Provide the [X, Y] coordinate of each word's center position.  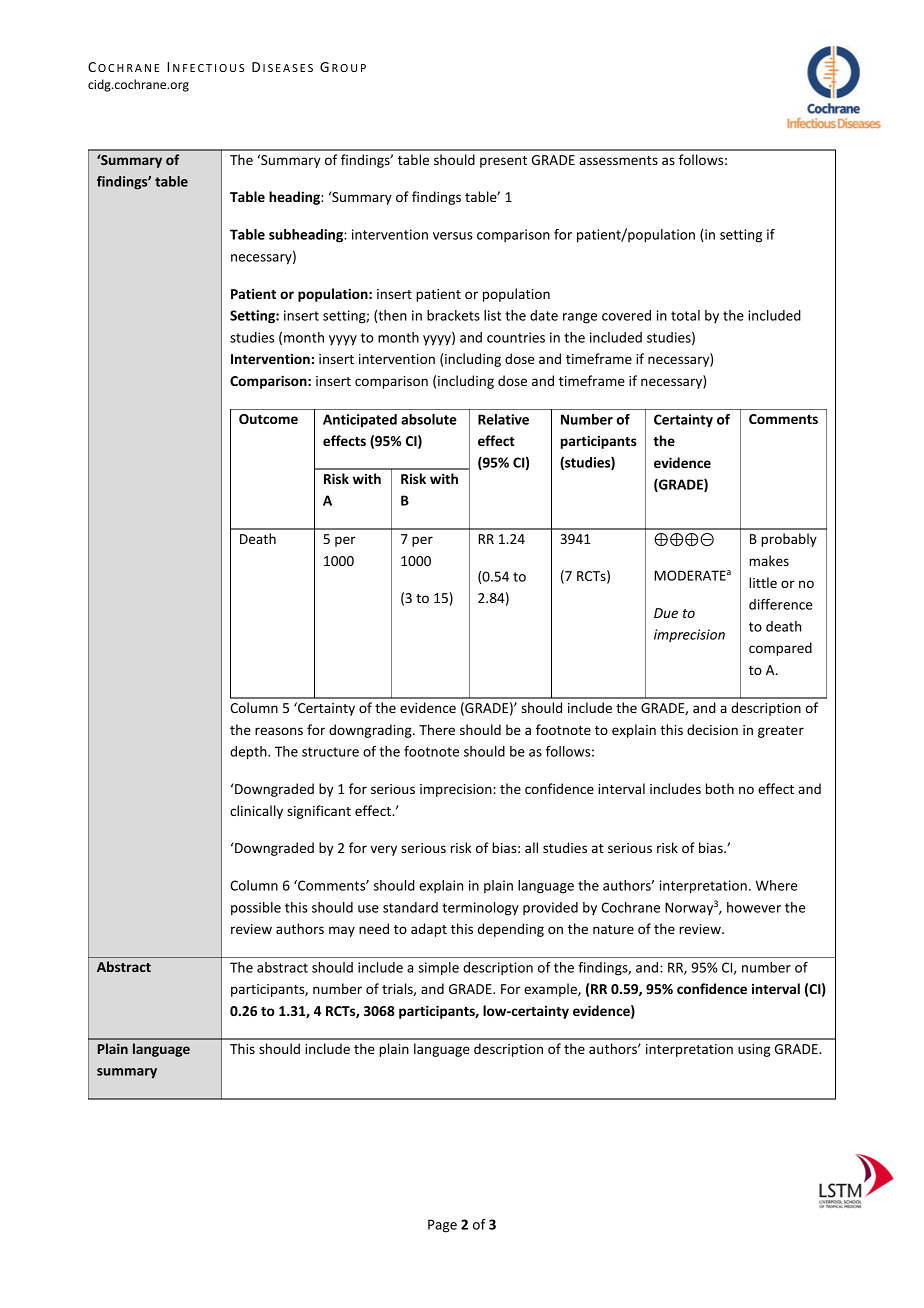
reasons [279, 731]
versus [453, 236]
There [437, 729]
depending [511, 930]
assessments [618, 160]
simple [438, 969]
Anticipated [360, 421]
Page [442, 1226]
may [342, 931]
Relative [503, 419]
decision [712, 729]
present [503, 162]
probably [789, 540]
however [754, 907]
